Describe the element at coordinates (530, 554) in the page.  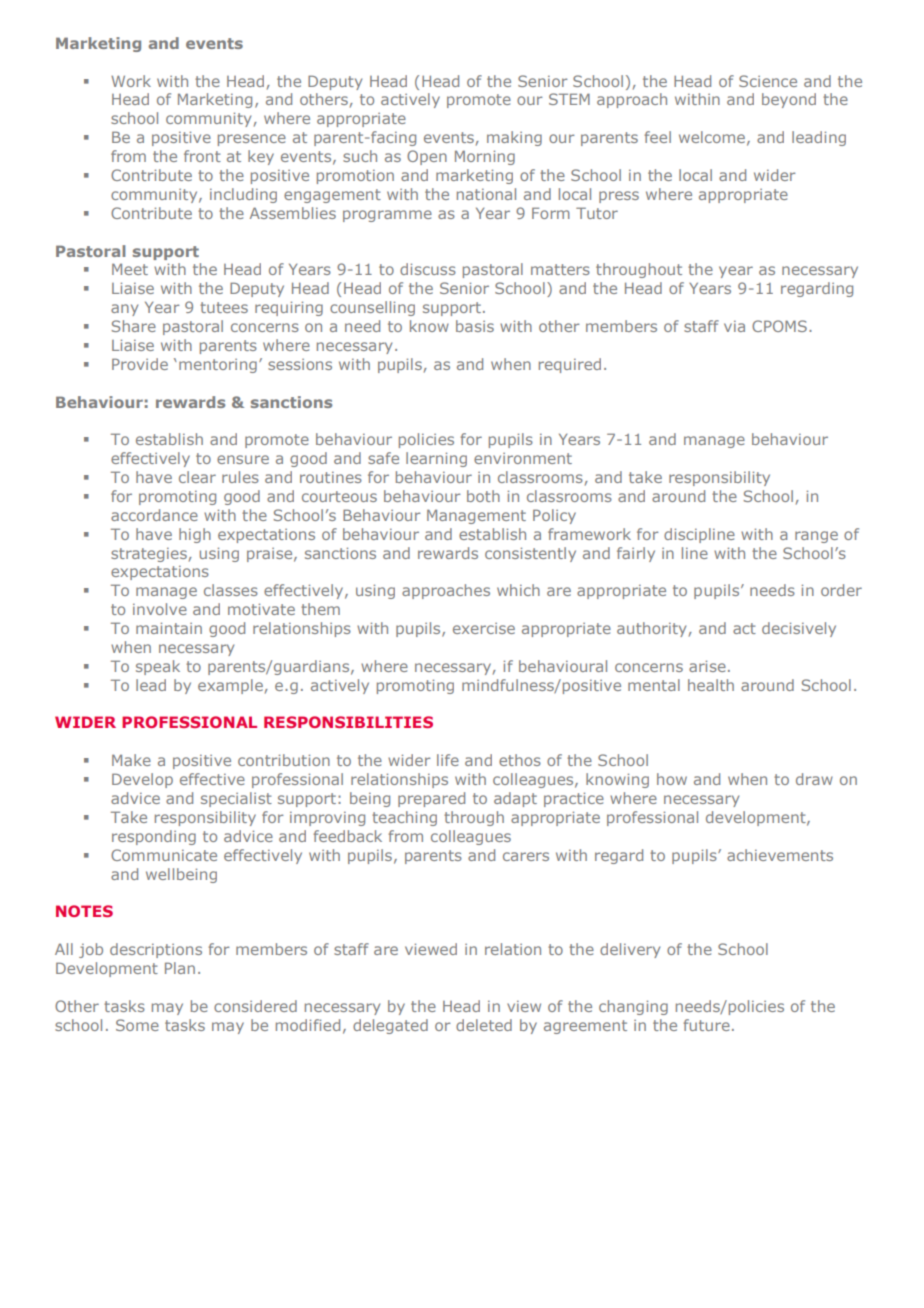
I see `consistently` at that location.
